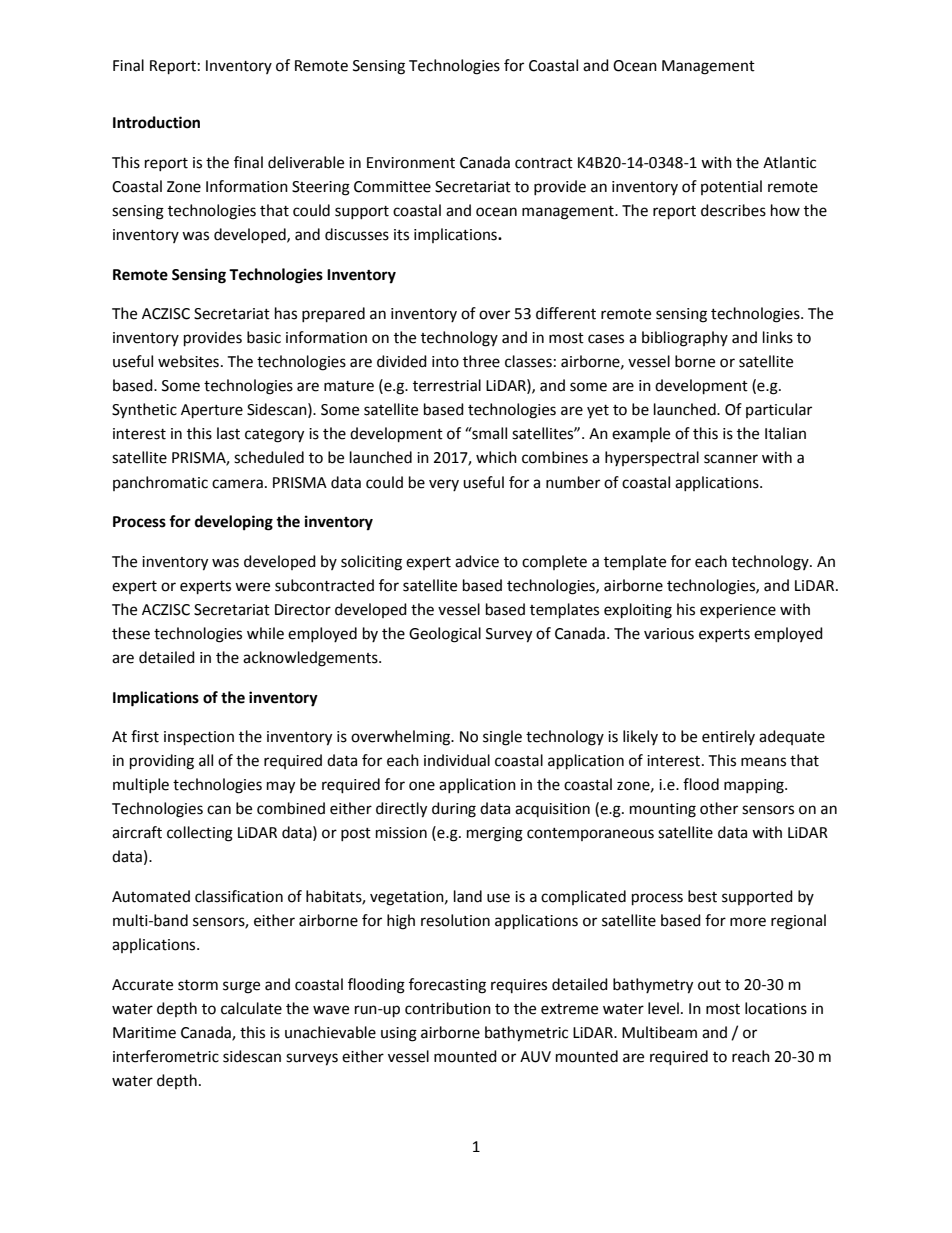 The image size is (952, 1233). Describe the element at coordinates (251, 1008) in the image. I see `calculate` at that location.
